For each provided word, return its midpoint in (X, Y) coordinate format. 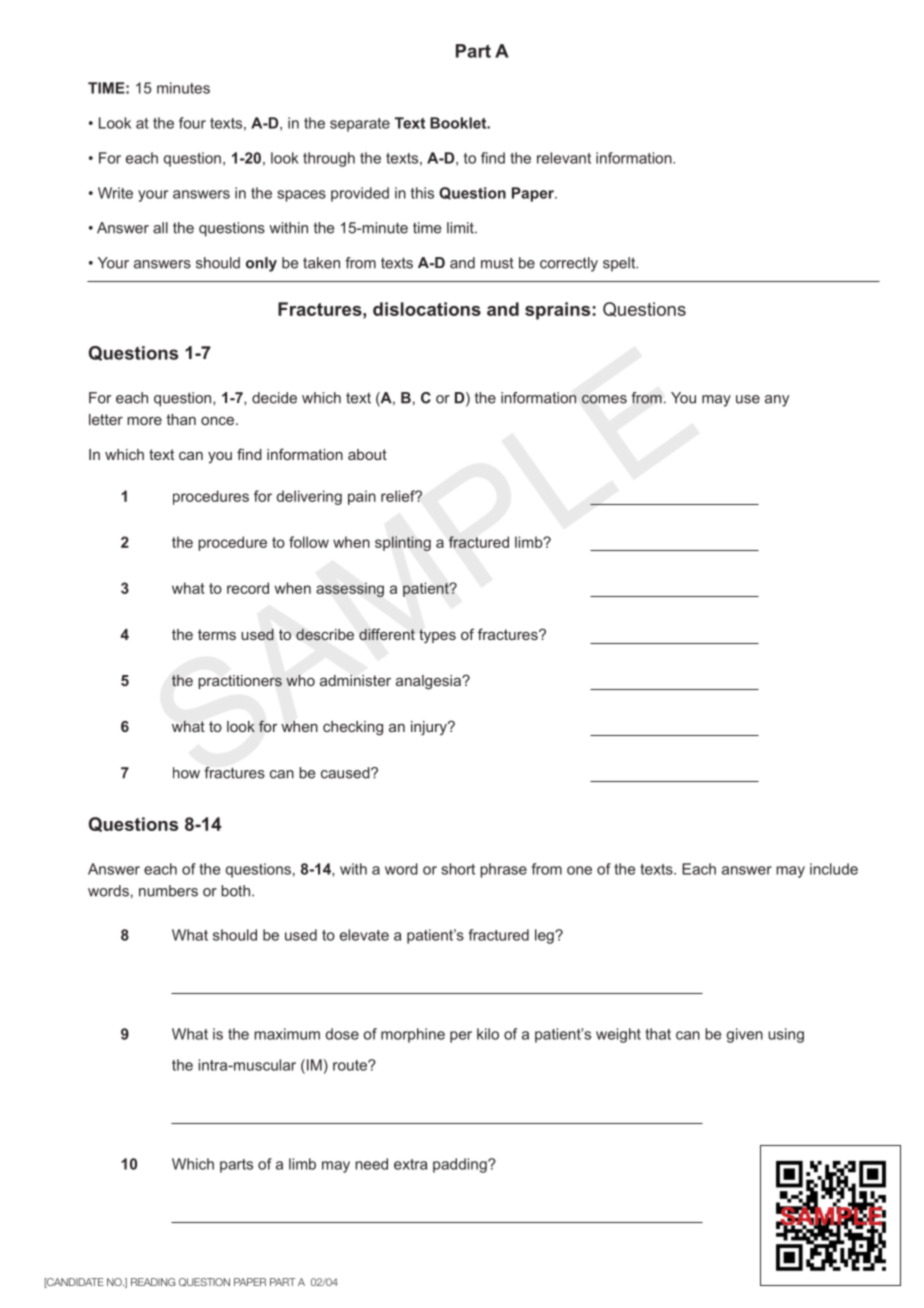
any (777, 401)
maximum (287, 1034)
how (186, 773)
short (458, 869)
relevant (564, 158)
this (422, 193)
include (834, 869)
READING (153, 1282)
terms (217, 634)
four (192, 123)
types (437, 636)
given (744, 1035)
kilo (488, 1034)
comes (604, 399)
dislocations (427, 309)
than (181, 419)
